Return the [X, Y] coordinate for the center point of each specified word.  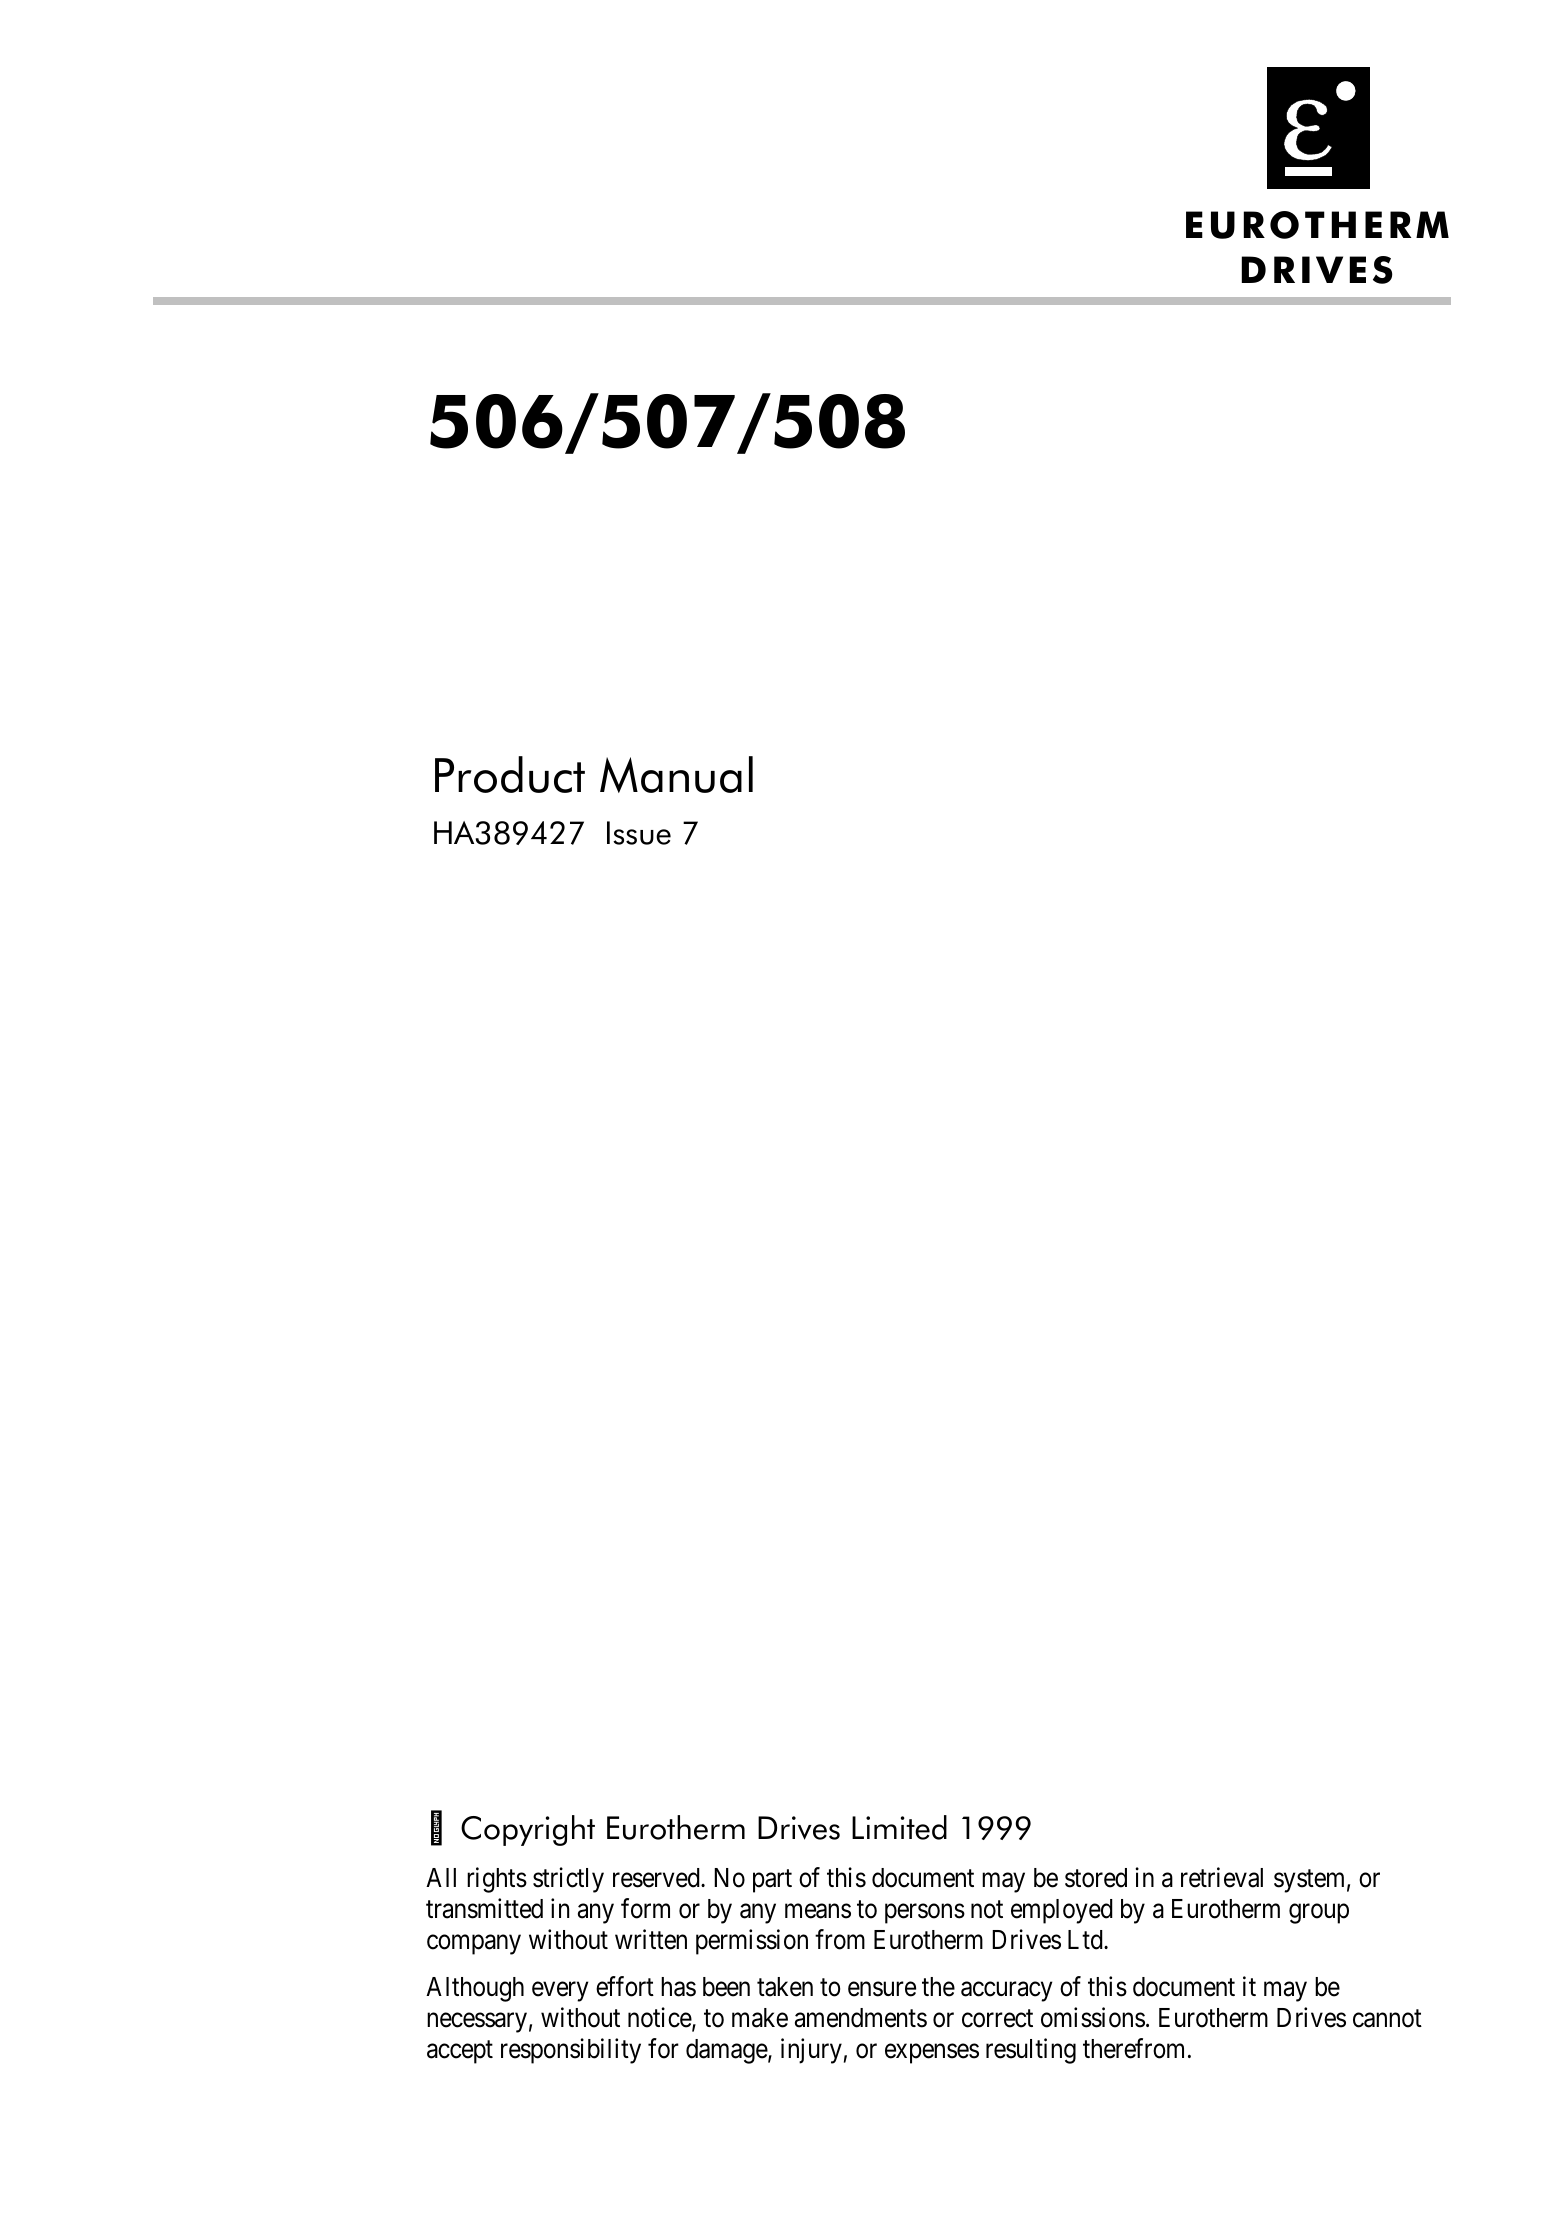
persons [925, 1914]
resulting [1031, 2051]
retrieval [1222, 1877]
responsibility [571, 2051]
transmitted [484, 1908]
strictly [568, 1880]
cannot [1387, 2019]
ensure [882, 1989]
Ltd [1086, 1940]
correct [997, 2019]
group [1319, 1914]
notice [660, 2018]
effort [625, 1986]
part [772, 1881]
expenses [932, 2054]
